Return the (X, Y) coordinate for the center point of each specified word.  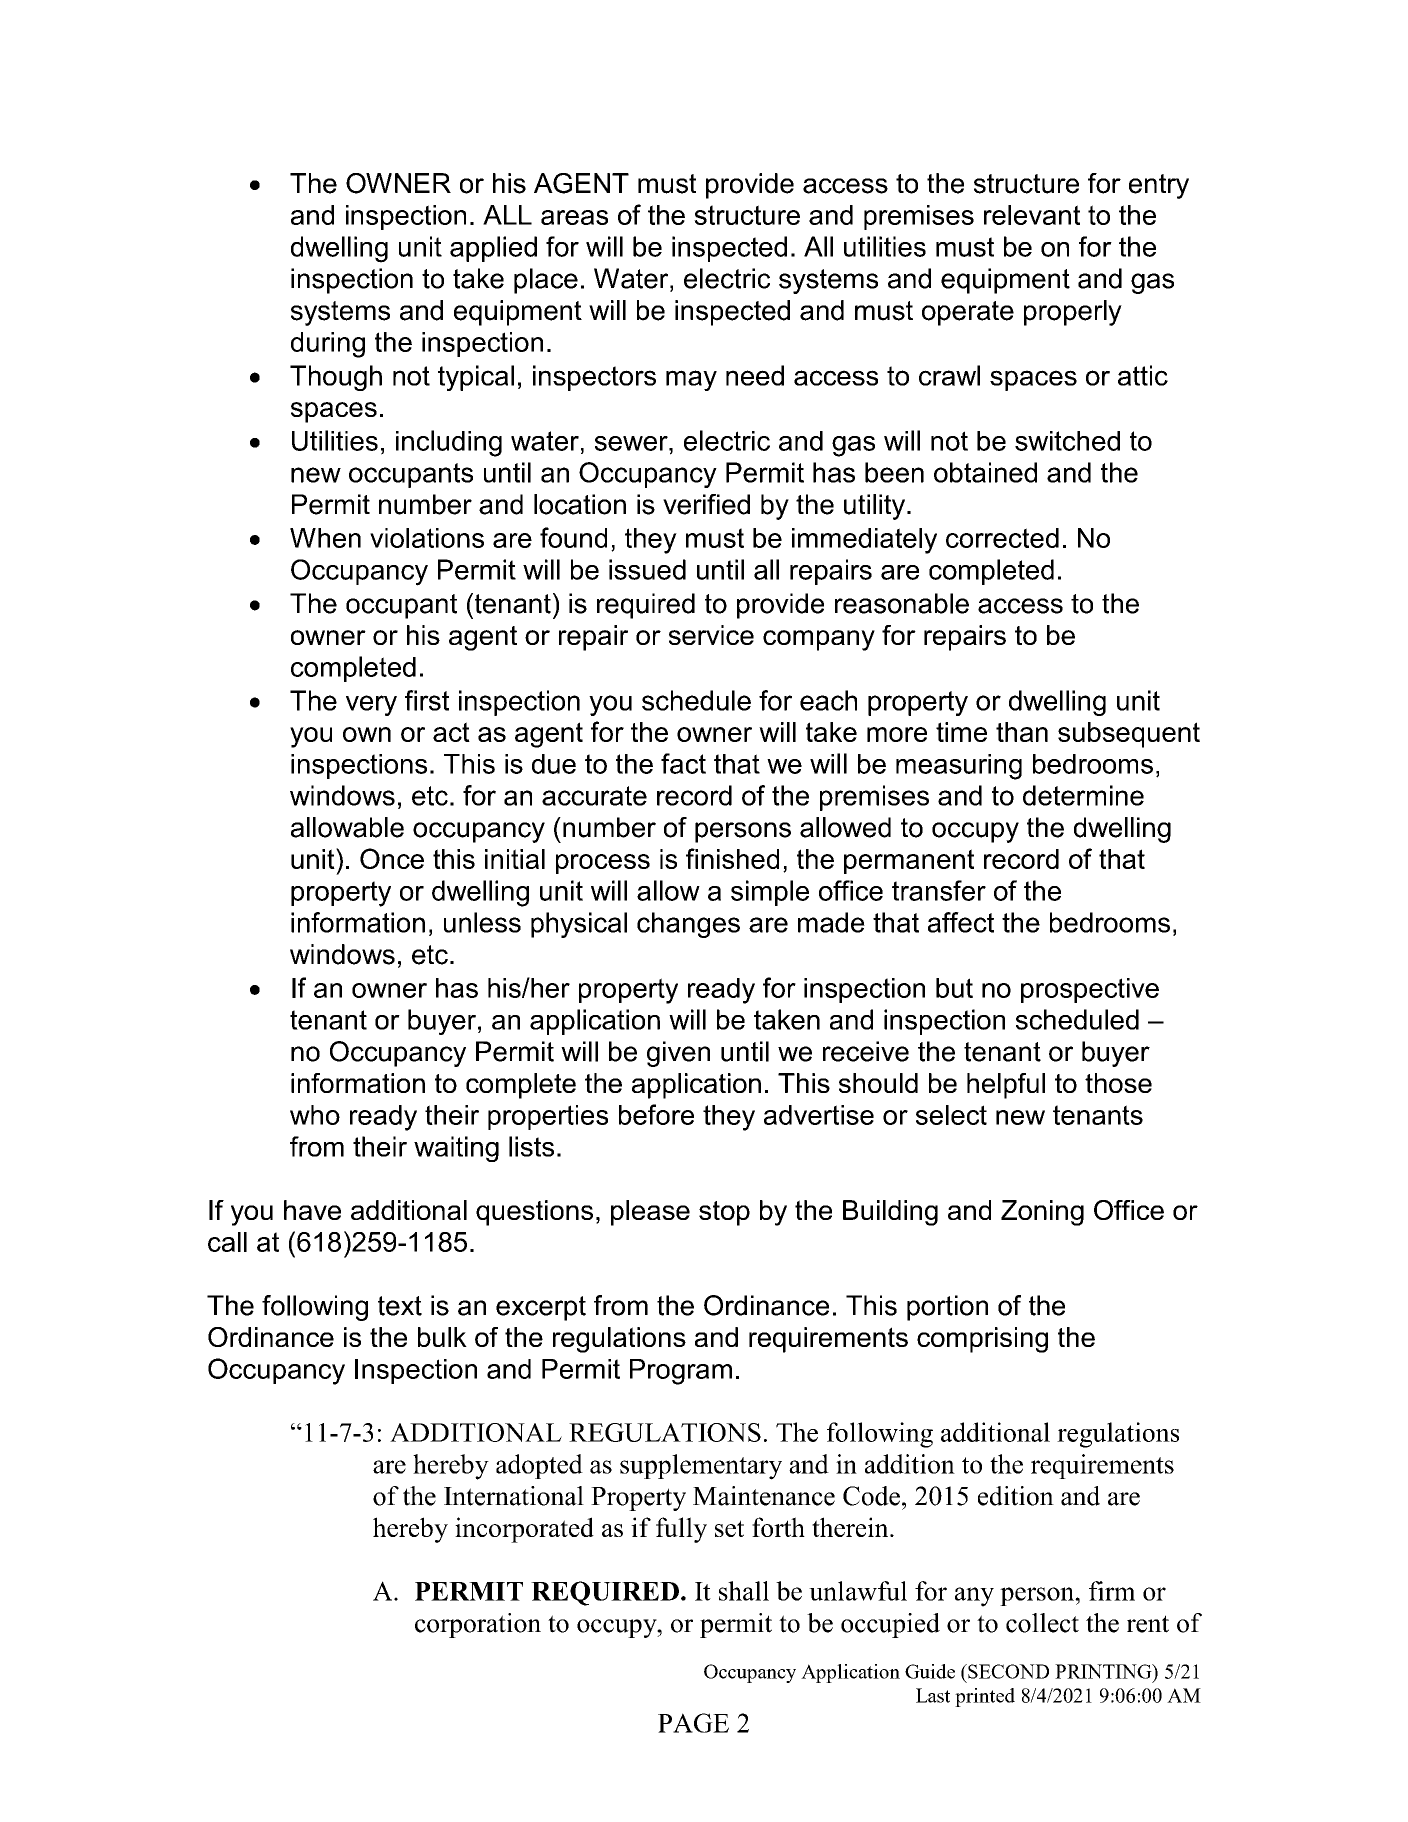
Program (681, 1372)
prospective (1090, 990)
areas (574, 217)
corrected (1002, 538)
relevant (1032, 215)
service (711, 635)
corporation (478, 1625)
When (325, 538)
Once (392, 858)
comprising (982, 1340)
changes (688, 925)
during (328, 345)
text (400, 1306)
